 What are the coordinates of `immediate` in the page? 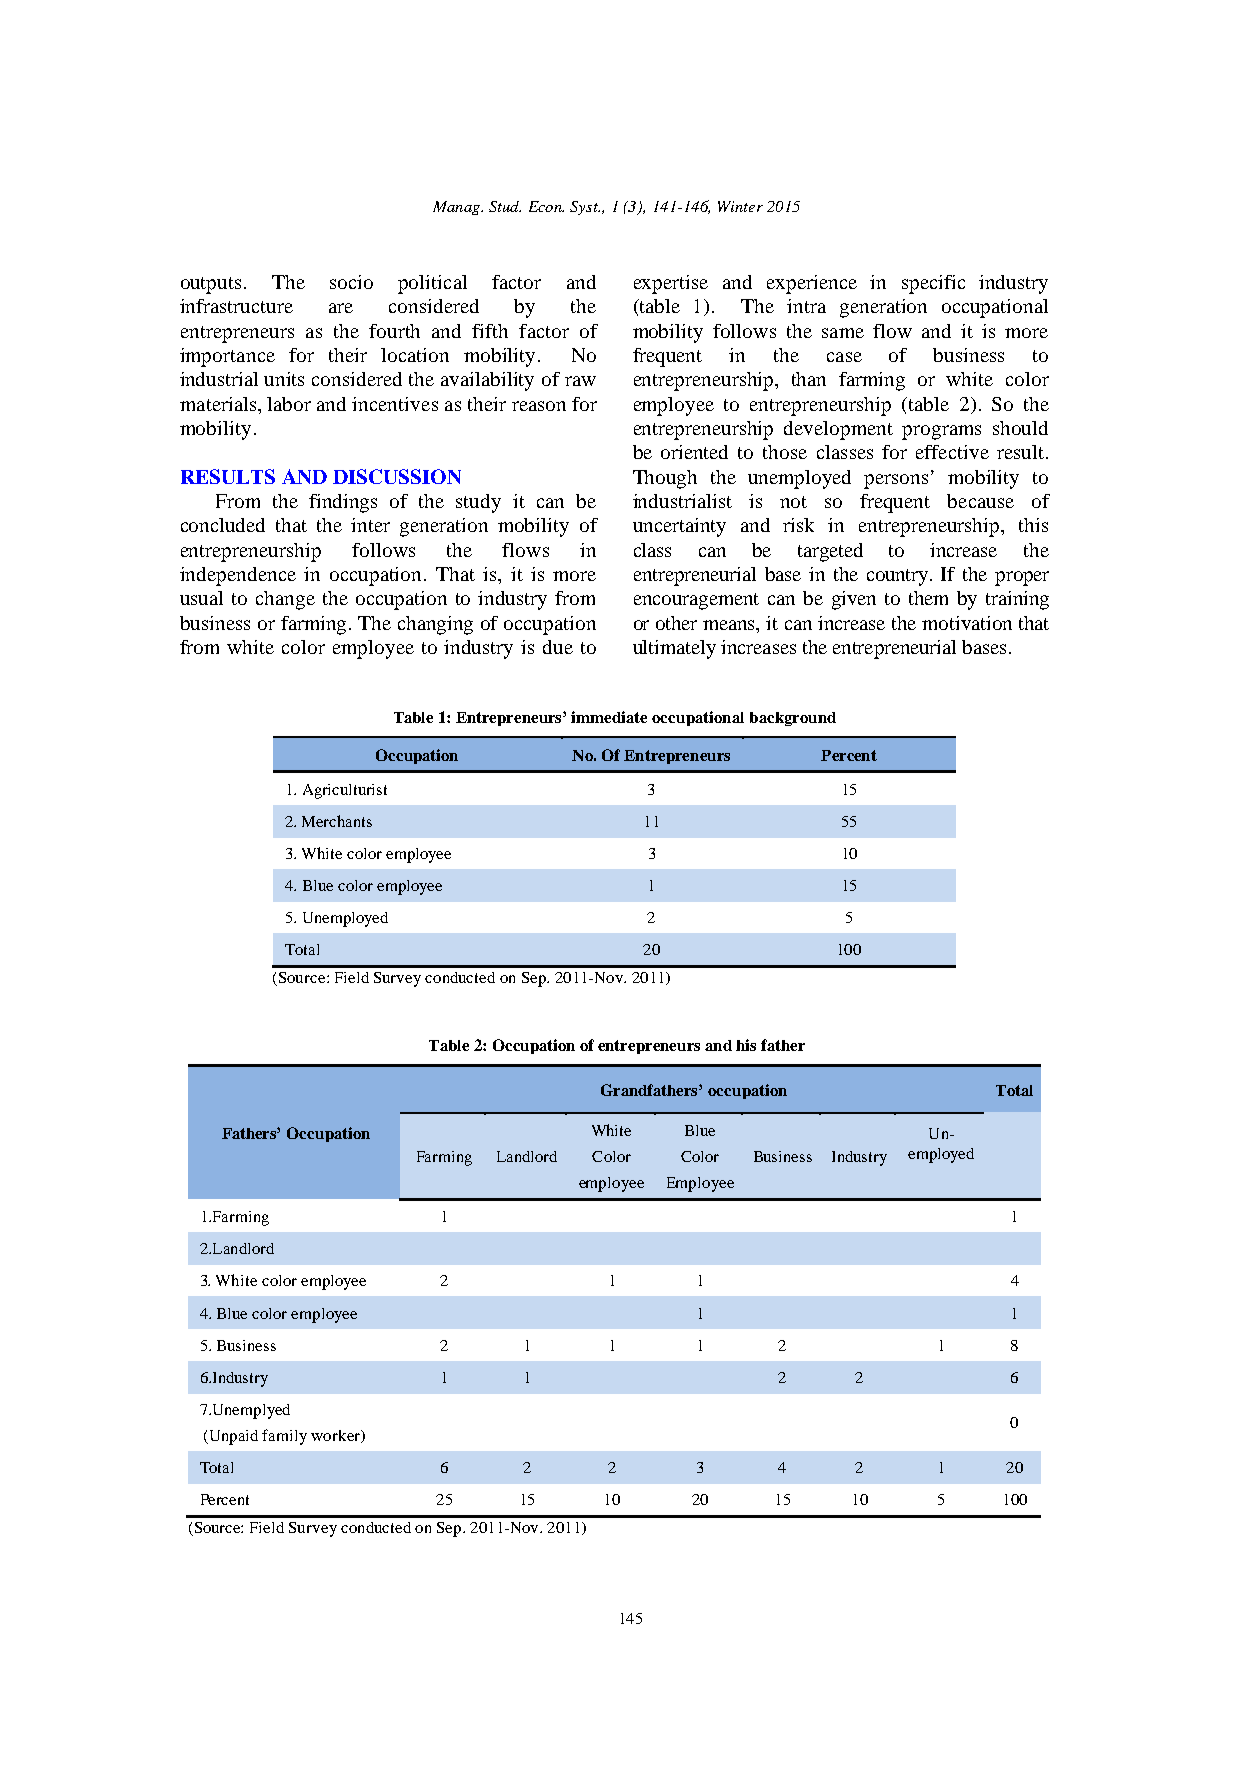 It's located at (609, 717).
